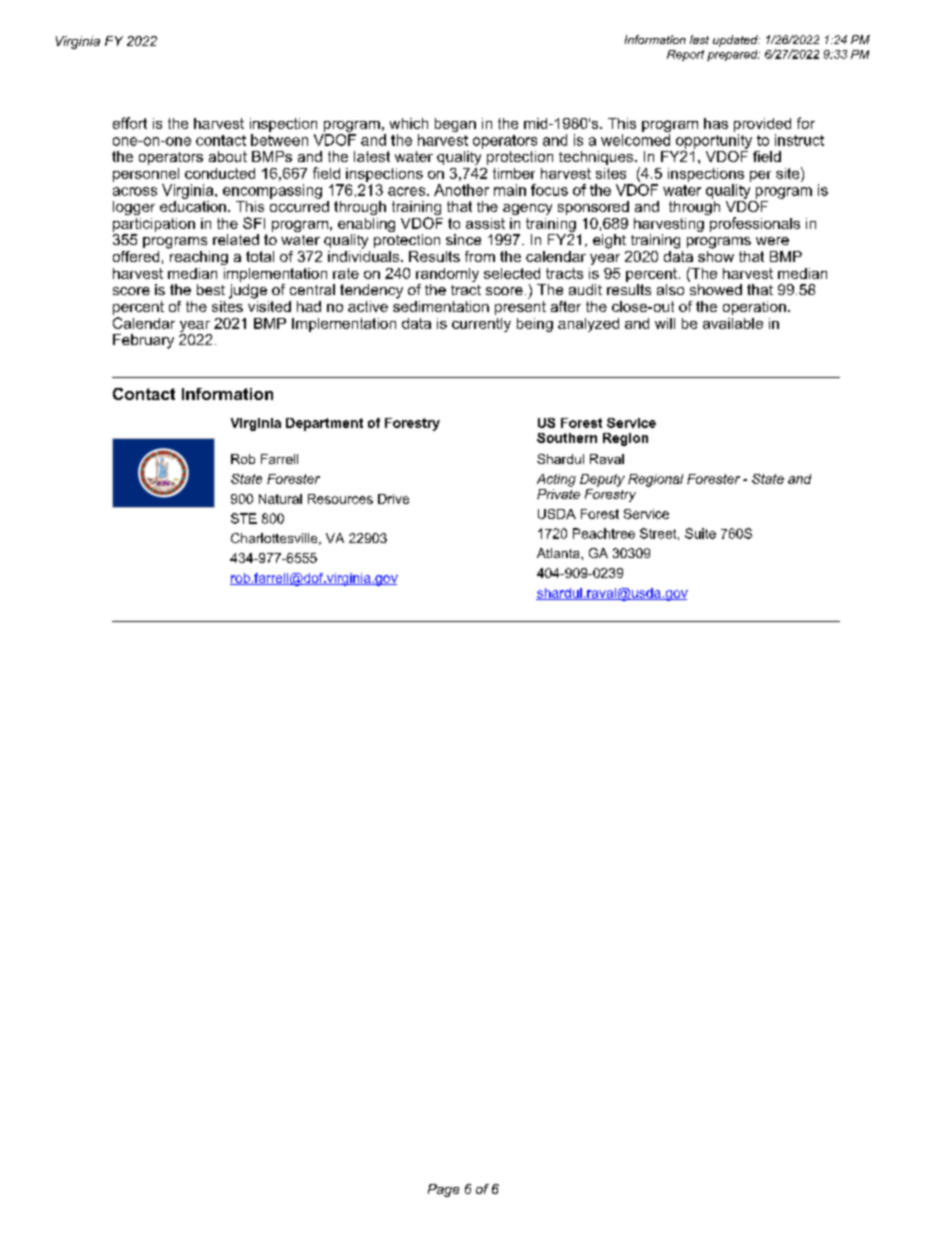 The height and width of the screenshot is (1233, 952). Describe the element at coordinates (559, 553) in the screenshot. I see `Atlanta` at that location.
